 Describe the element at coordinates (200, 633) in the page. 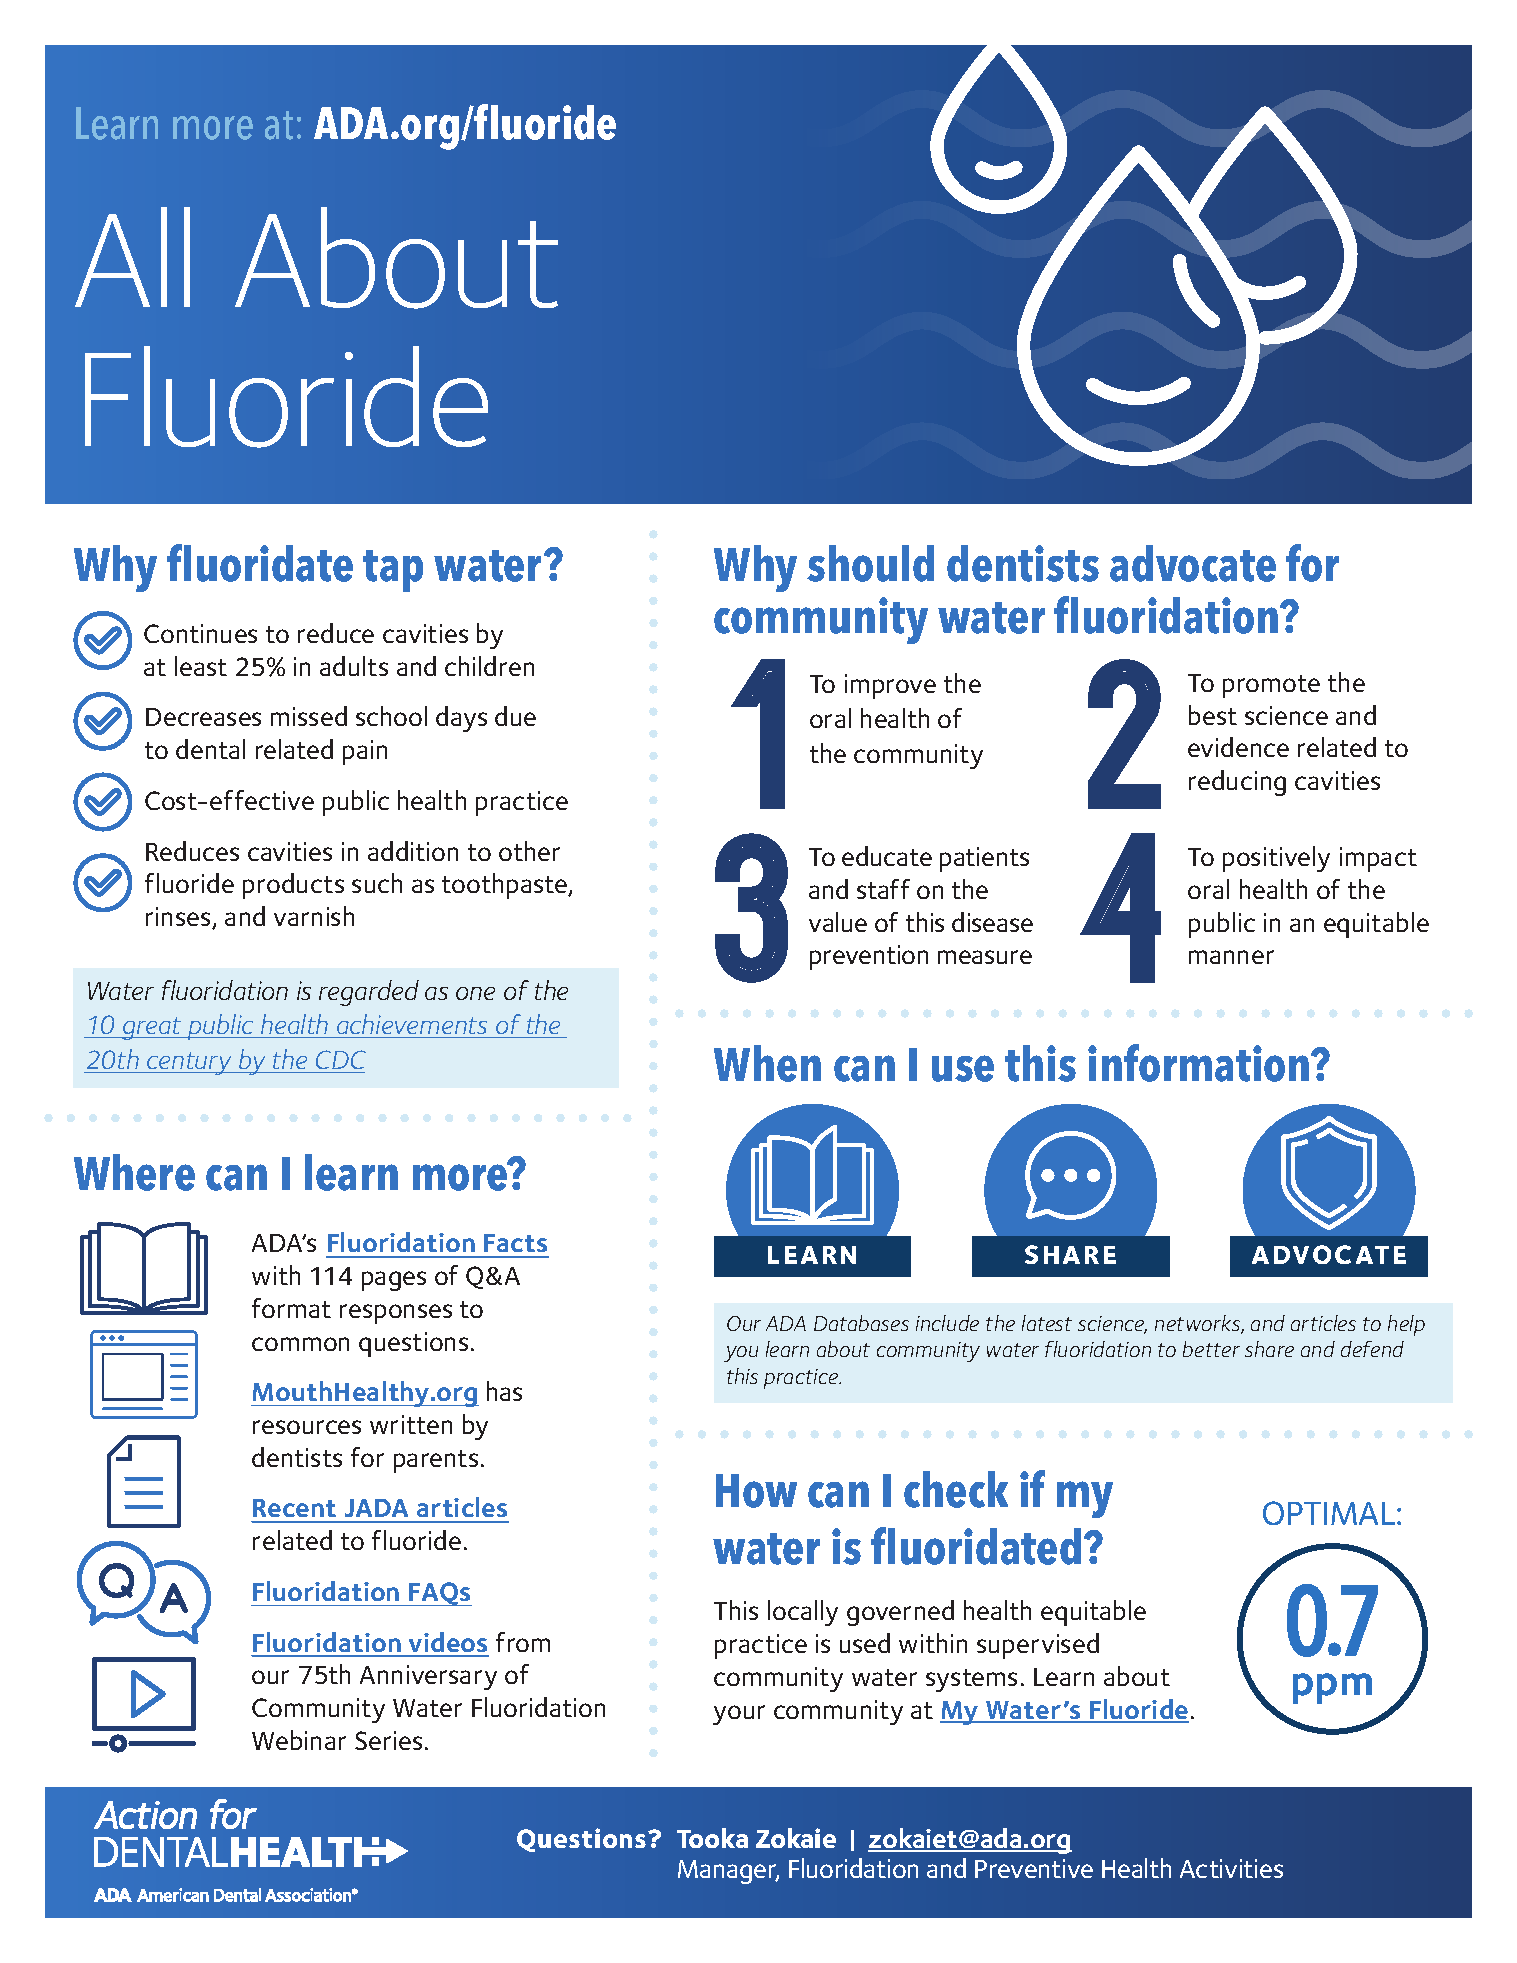

I see `Continues` at that location.
